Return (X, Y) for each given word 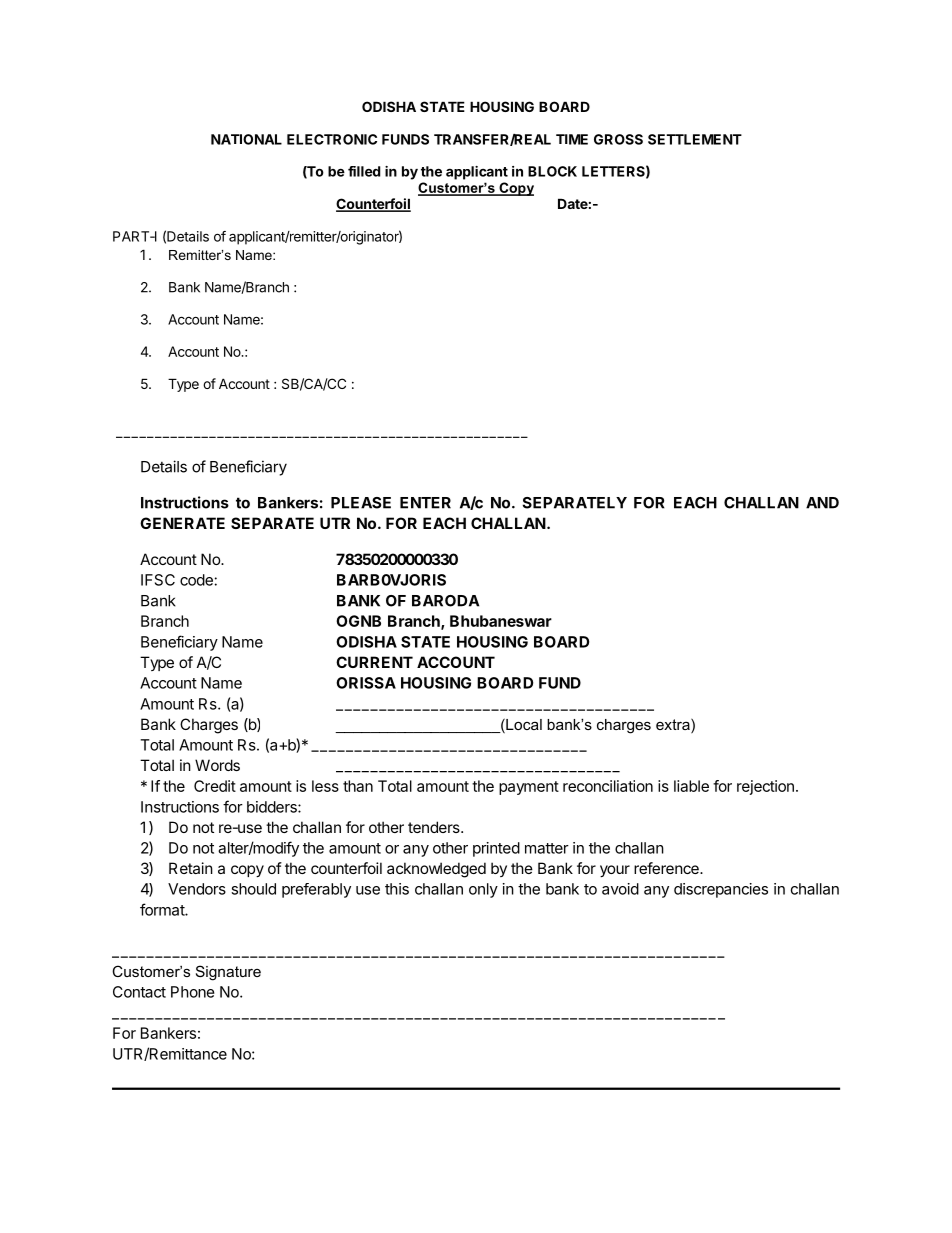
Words (217, 765)
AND (822, 503)
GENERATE (182, 523)
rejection (765, 787)
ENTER (425, 503)
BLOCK (552, 171)
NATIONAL (246, 139)
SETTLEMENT (695, 139)
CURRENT (374, 662)
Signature (228, 973)
